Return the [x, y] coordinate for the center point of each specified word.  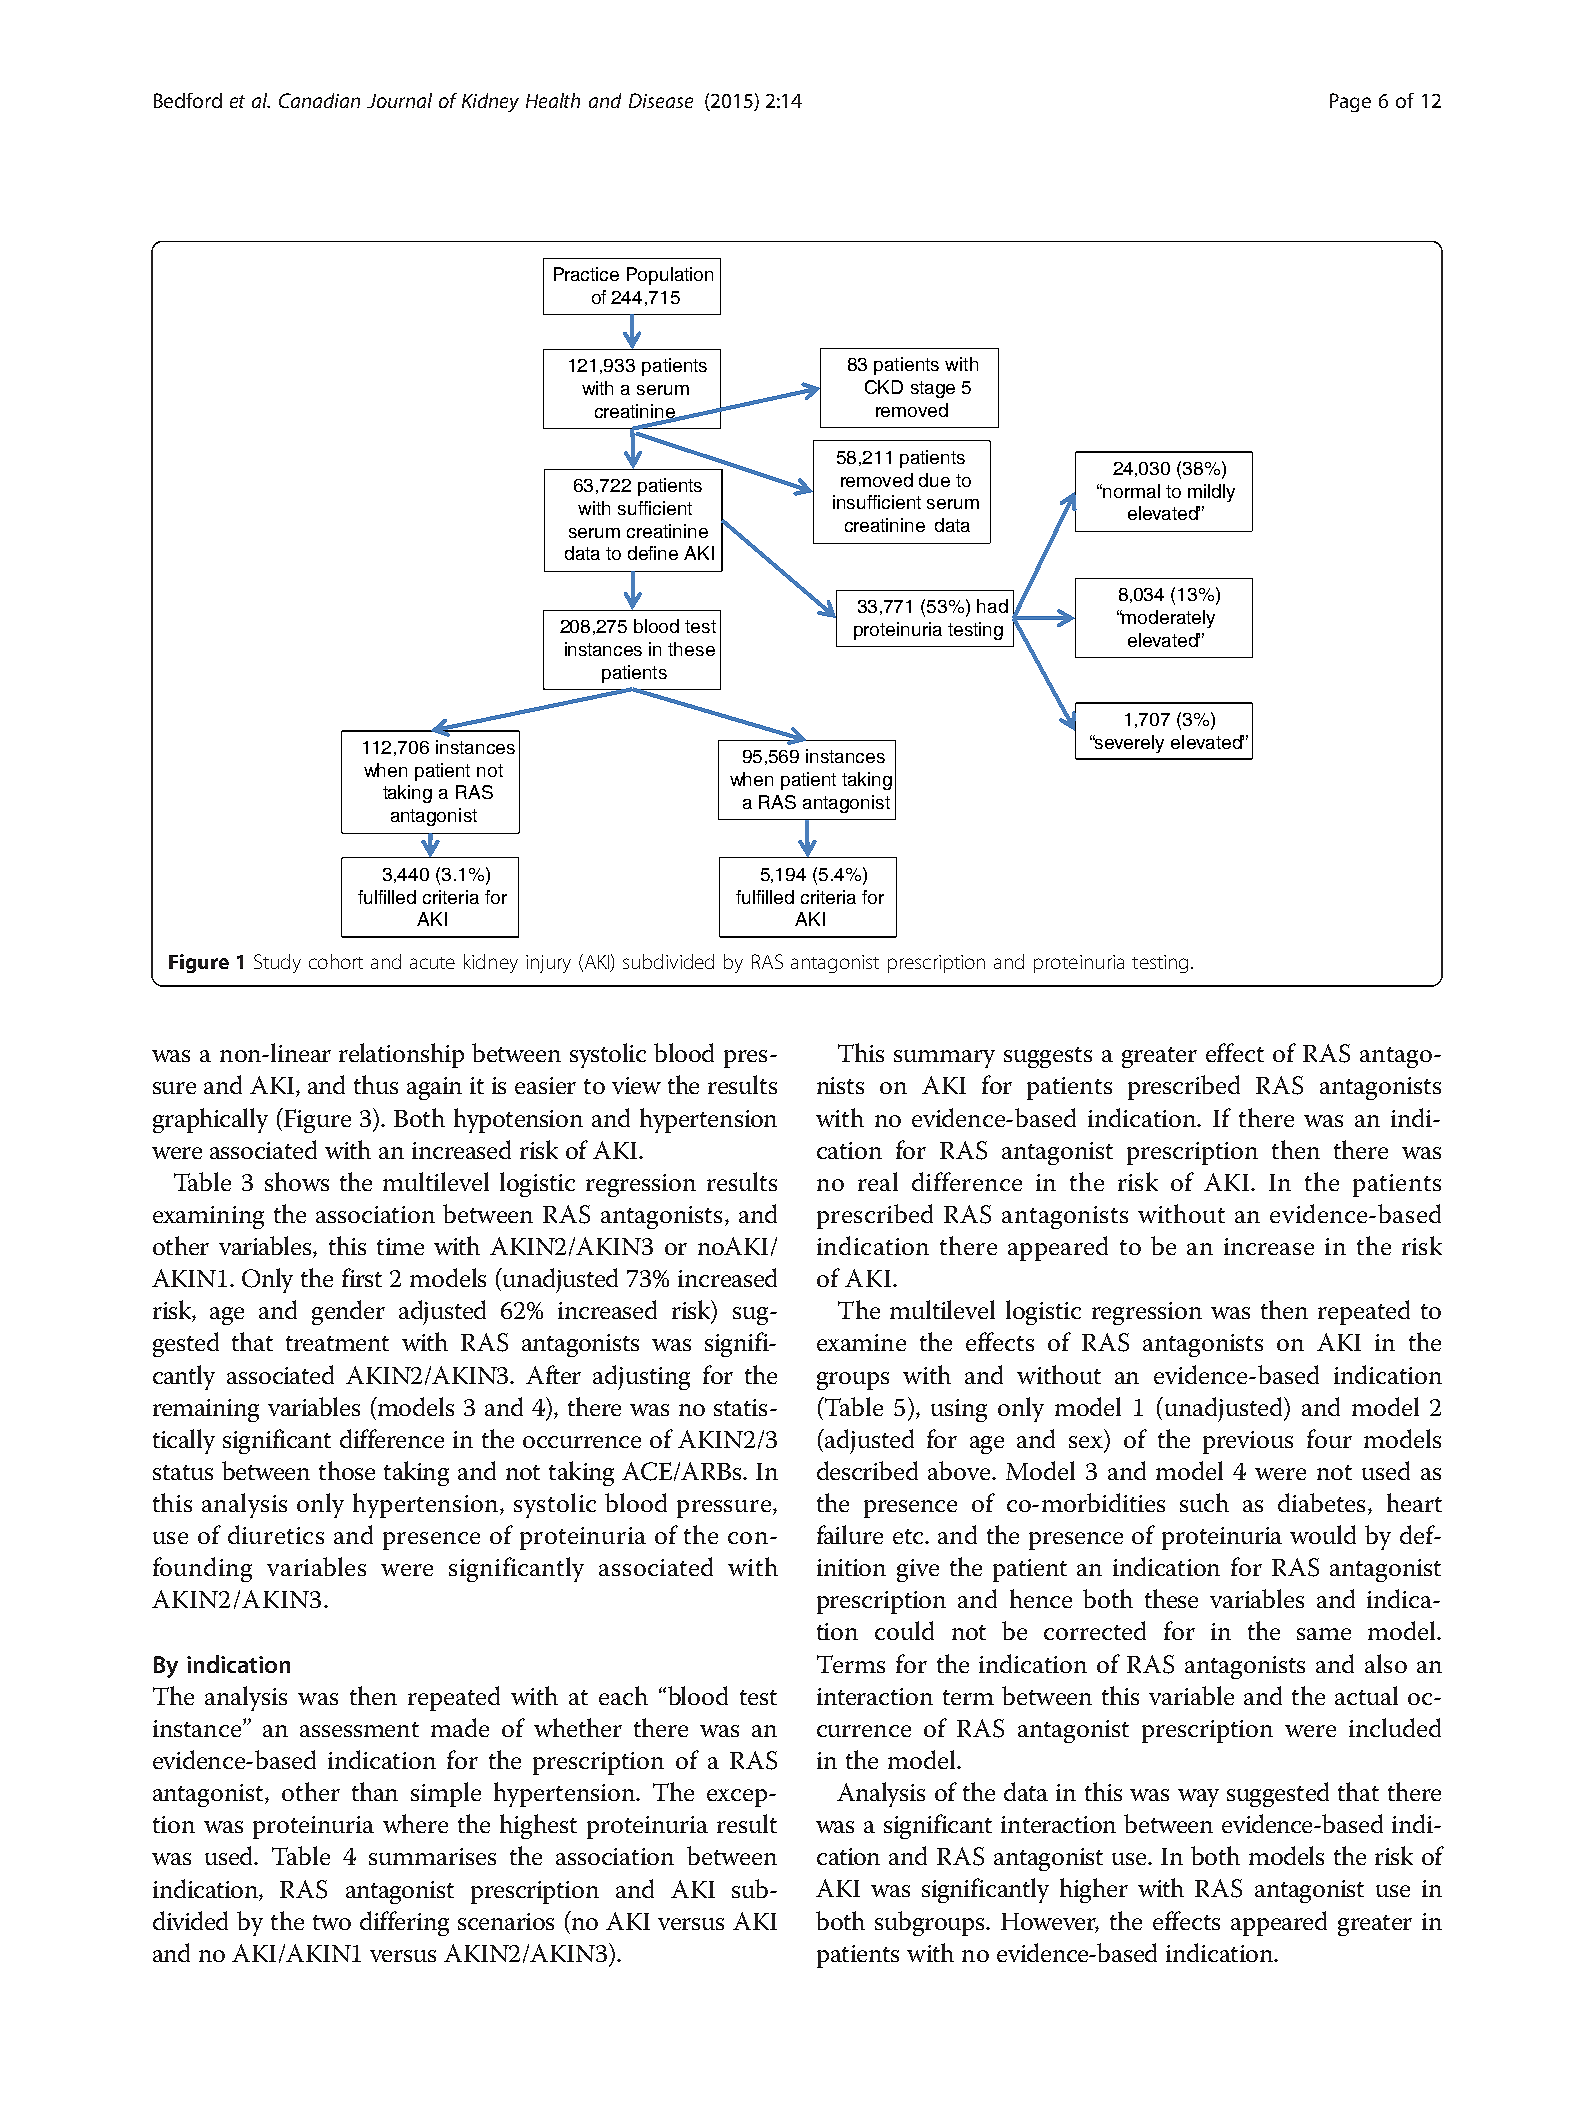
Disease [661, 100]
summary [944, 1059]
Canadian [319, 100]
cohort [336, 961]
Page [1350, 102]
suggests [1048, 1057]
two [332, 1922]
